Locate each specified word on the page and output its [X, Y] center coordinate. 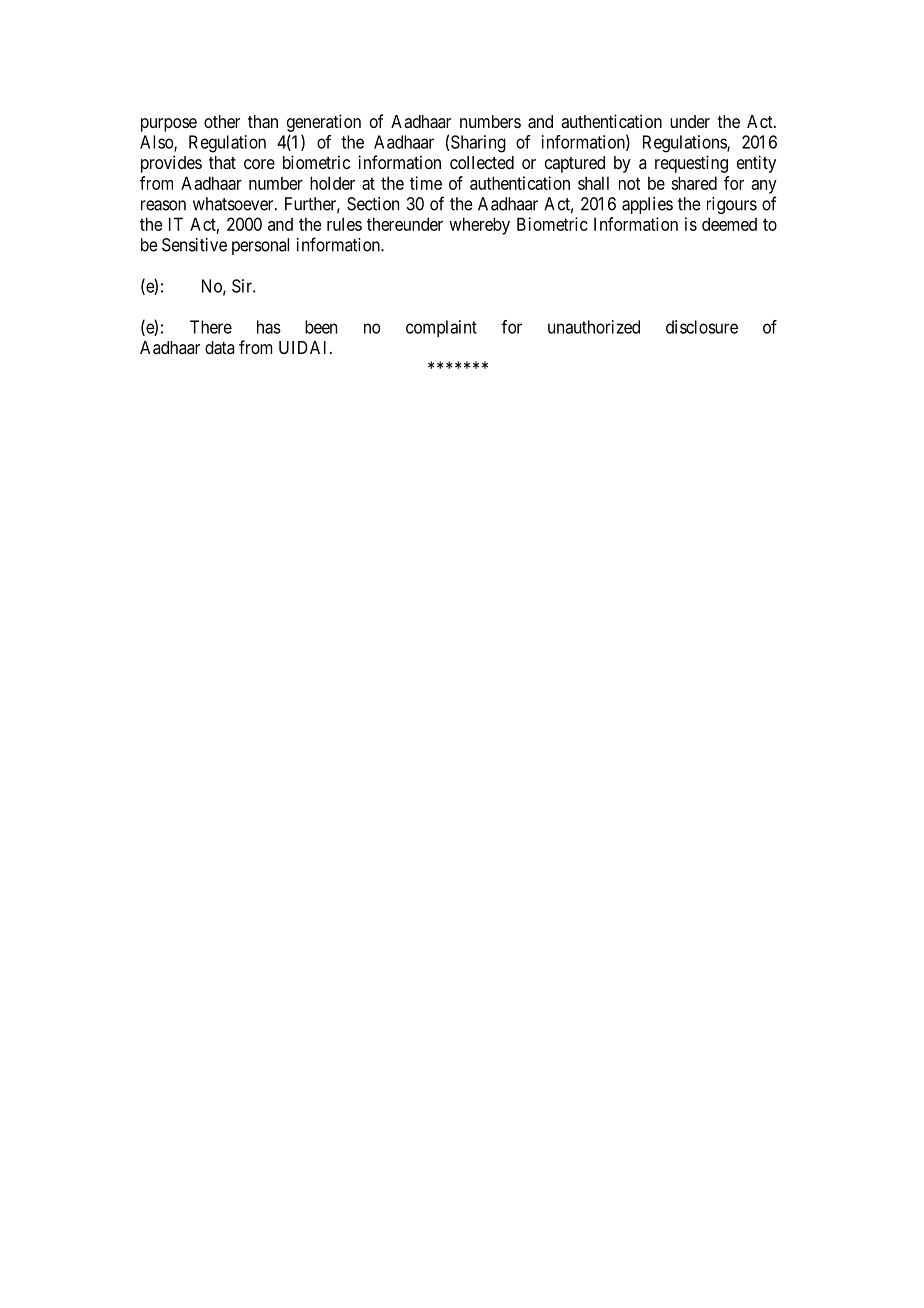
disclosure [702, 327]
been [321, 327]
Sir [243, 286]
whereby [479, 226]
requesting [691, 164]
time [426, 183]
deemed [729, 224]
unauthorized [594, 327]
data [219, 348]
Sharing [478, 144]
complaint [441, 328]
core [259, 164]
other [222, 121]
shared [694, 183]
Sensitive [194, 245]
